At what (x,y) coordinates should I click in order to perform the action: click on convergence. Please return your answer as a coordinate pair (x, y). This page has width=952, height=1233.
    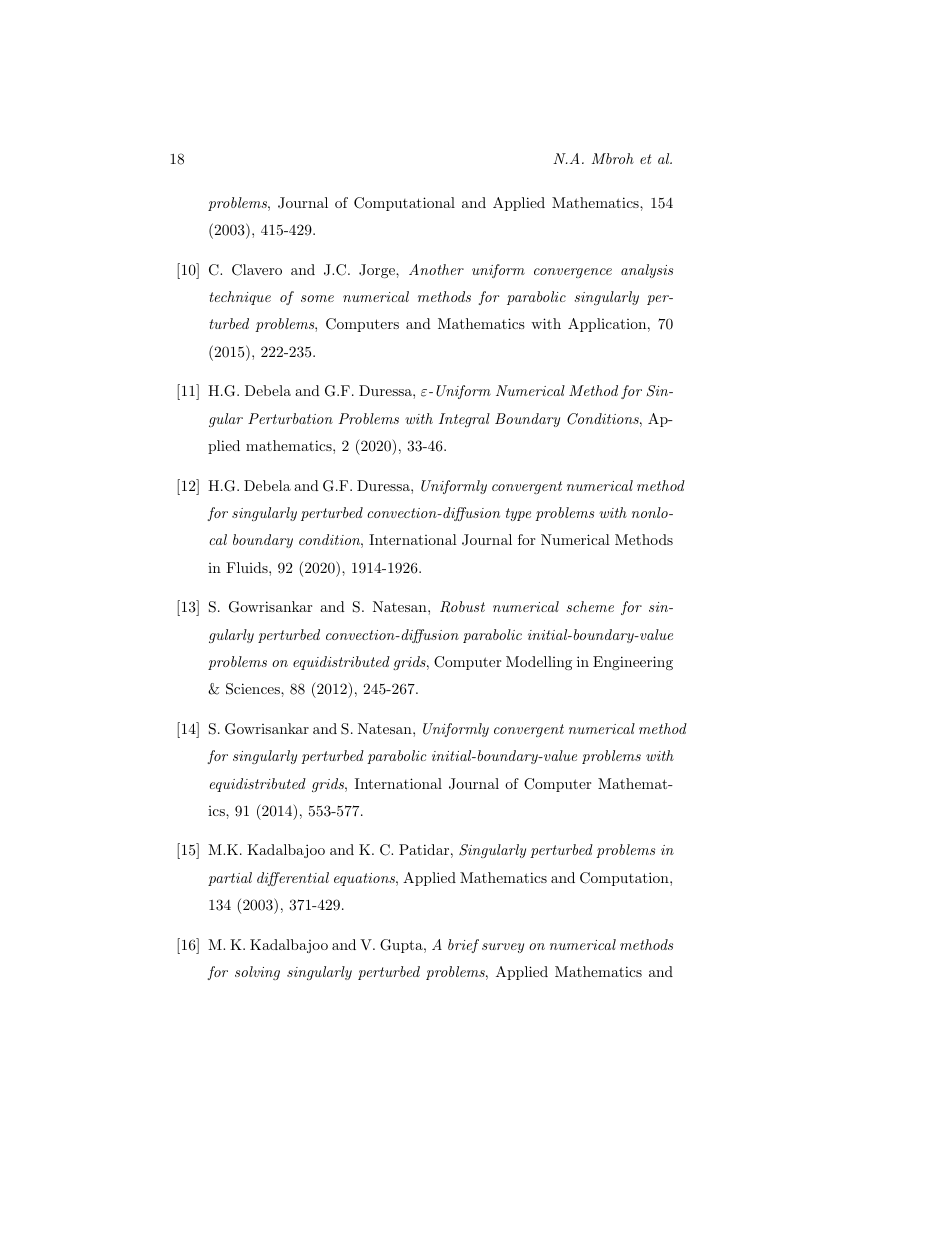
    Looking at the image, I should click on (573, 273).
